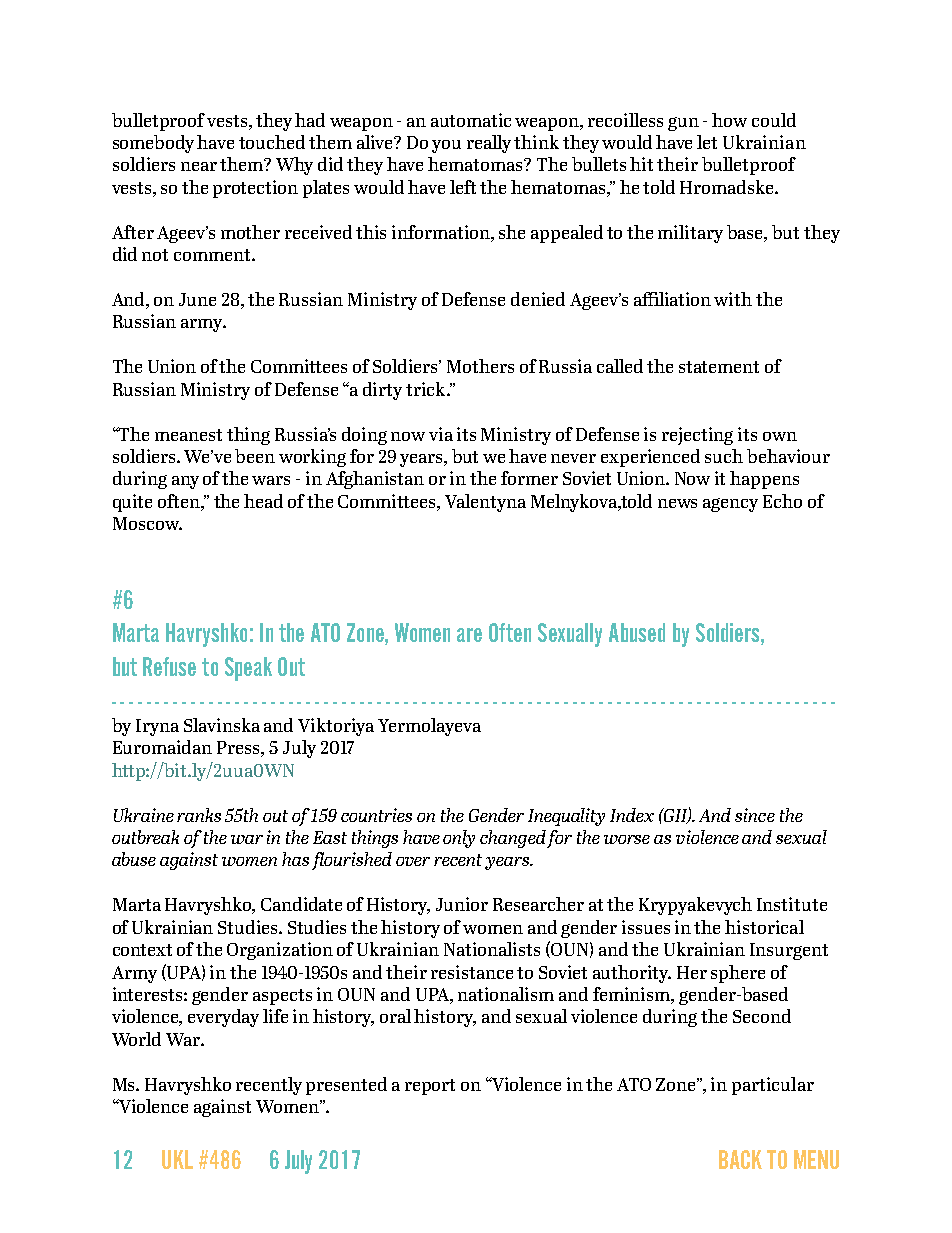 Image resolution: width=952 pixels, height=1233 pixels. I want to click on Institute, so click(792, 904).
